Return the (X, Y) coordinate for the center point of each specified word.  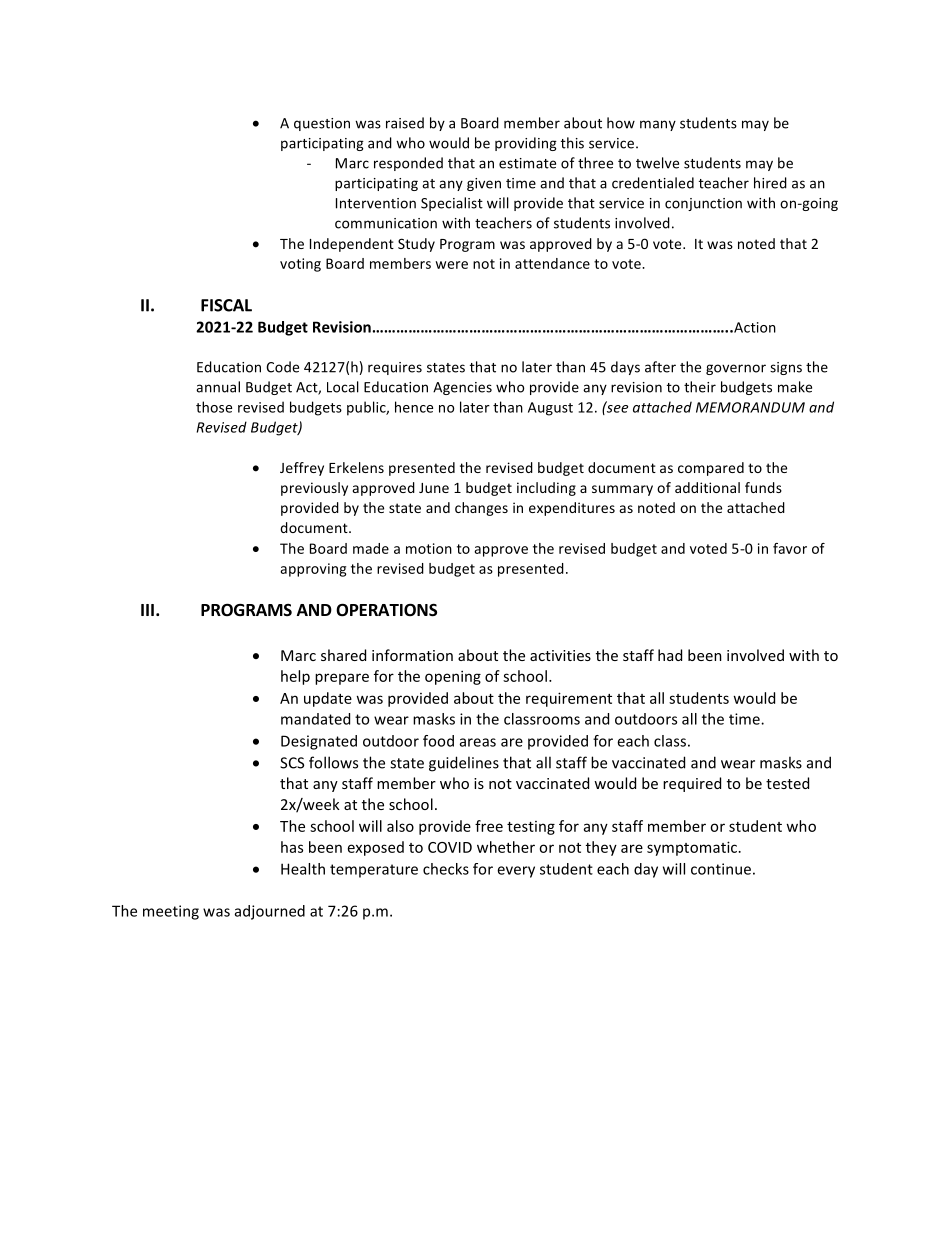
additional (707, 487)
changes (481, 509)
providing (526, 144)
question (322, 124)
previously (314, 489)
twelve (657, 163)
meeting (171, 912)
